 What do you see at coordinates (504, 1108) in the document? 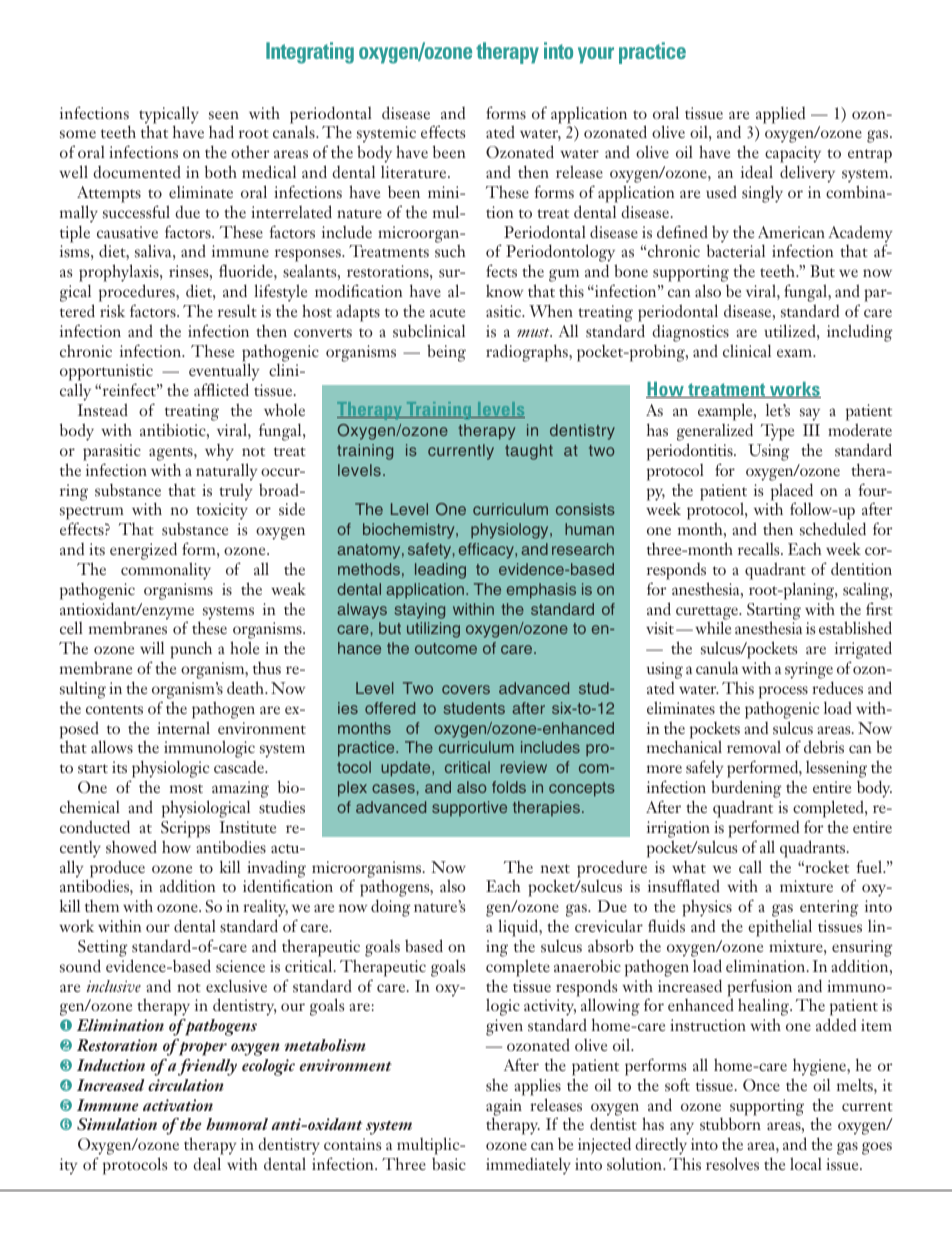
I see `again` at bounding box center [504, 1108].
